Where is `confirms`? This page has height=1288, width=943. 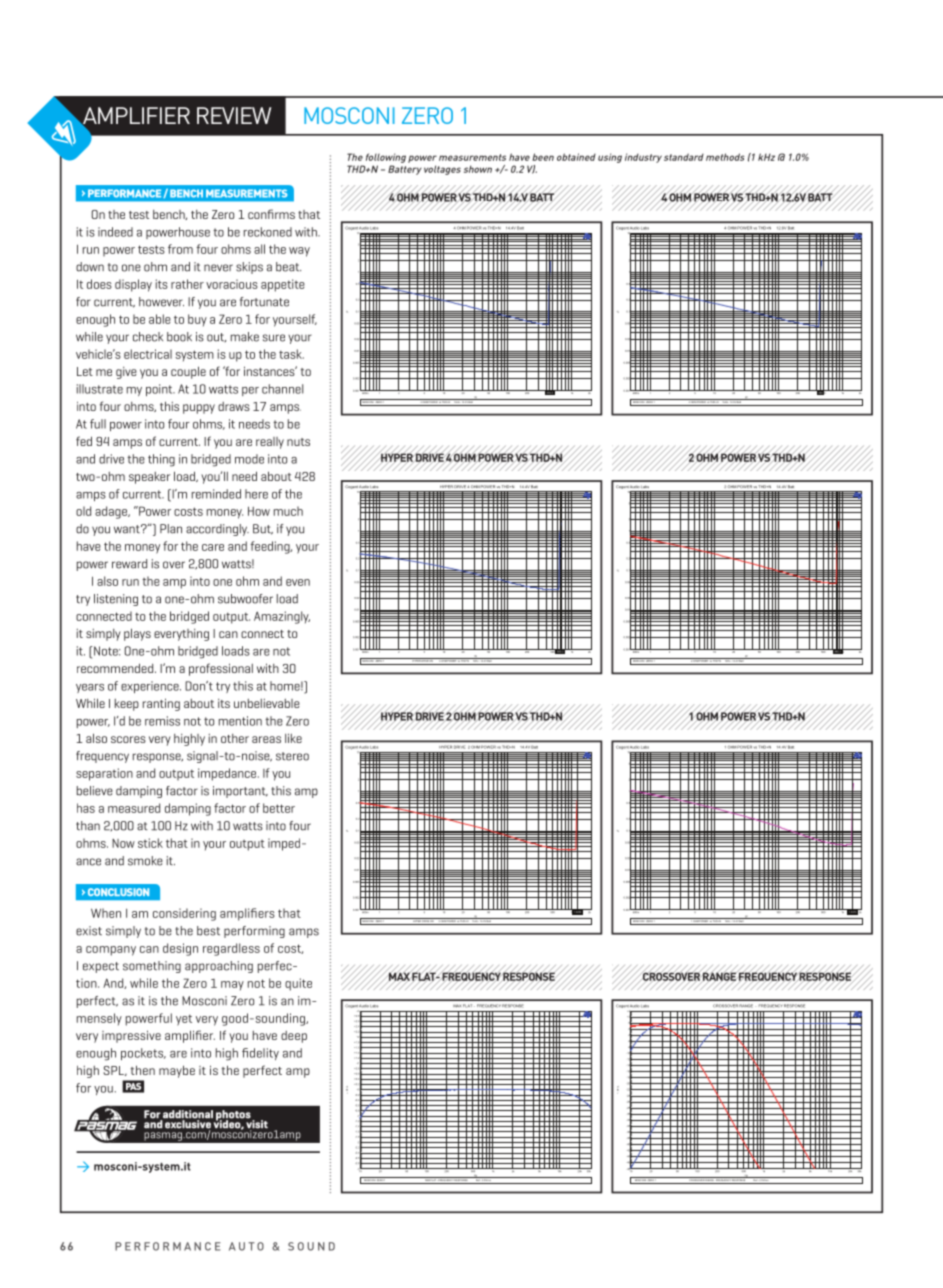
confirms is located at coordinates (271, 214).
